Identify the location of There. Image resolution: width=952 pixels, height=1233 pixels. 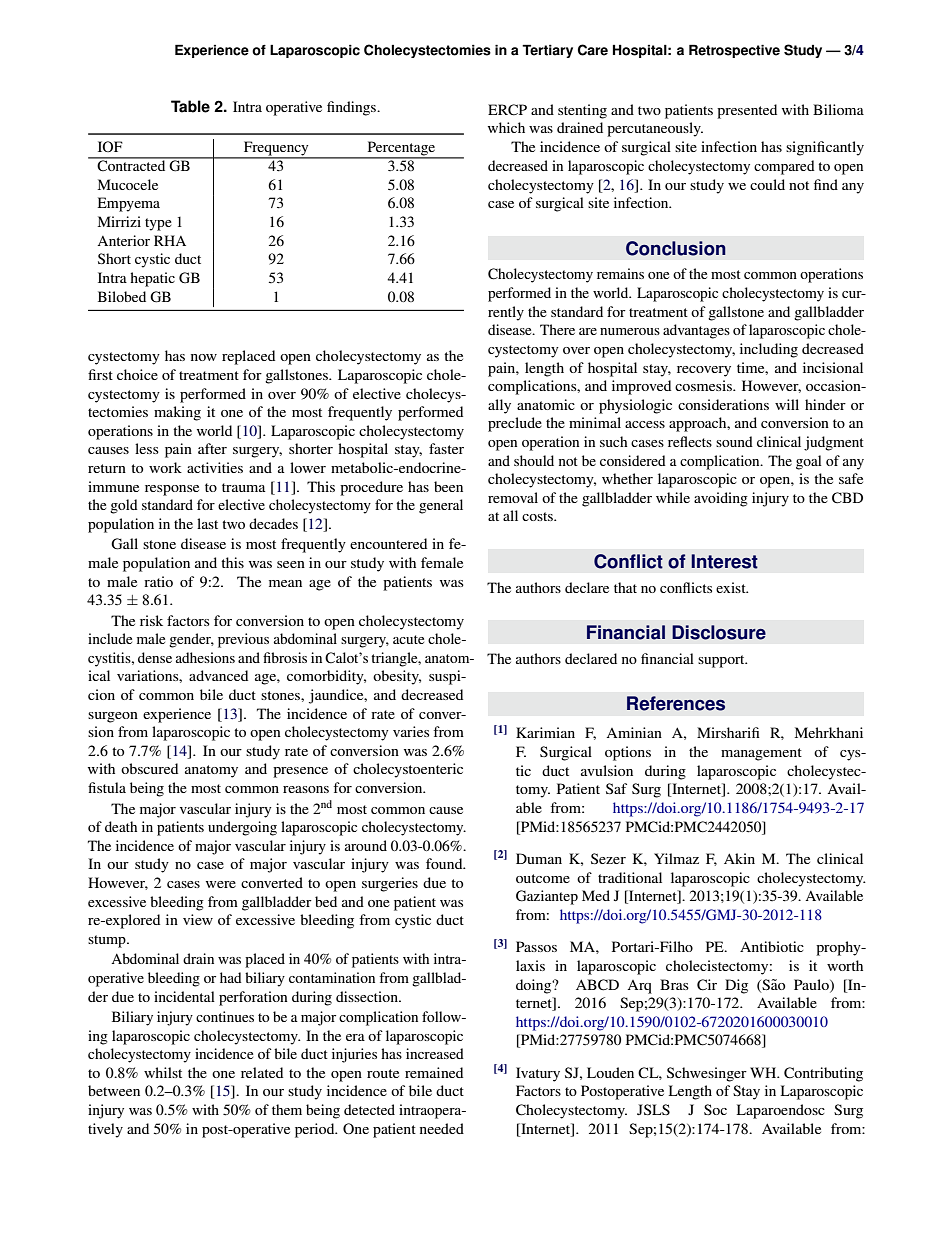
(557, 329).
